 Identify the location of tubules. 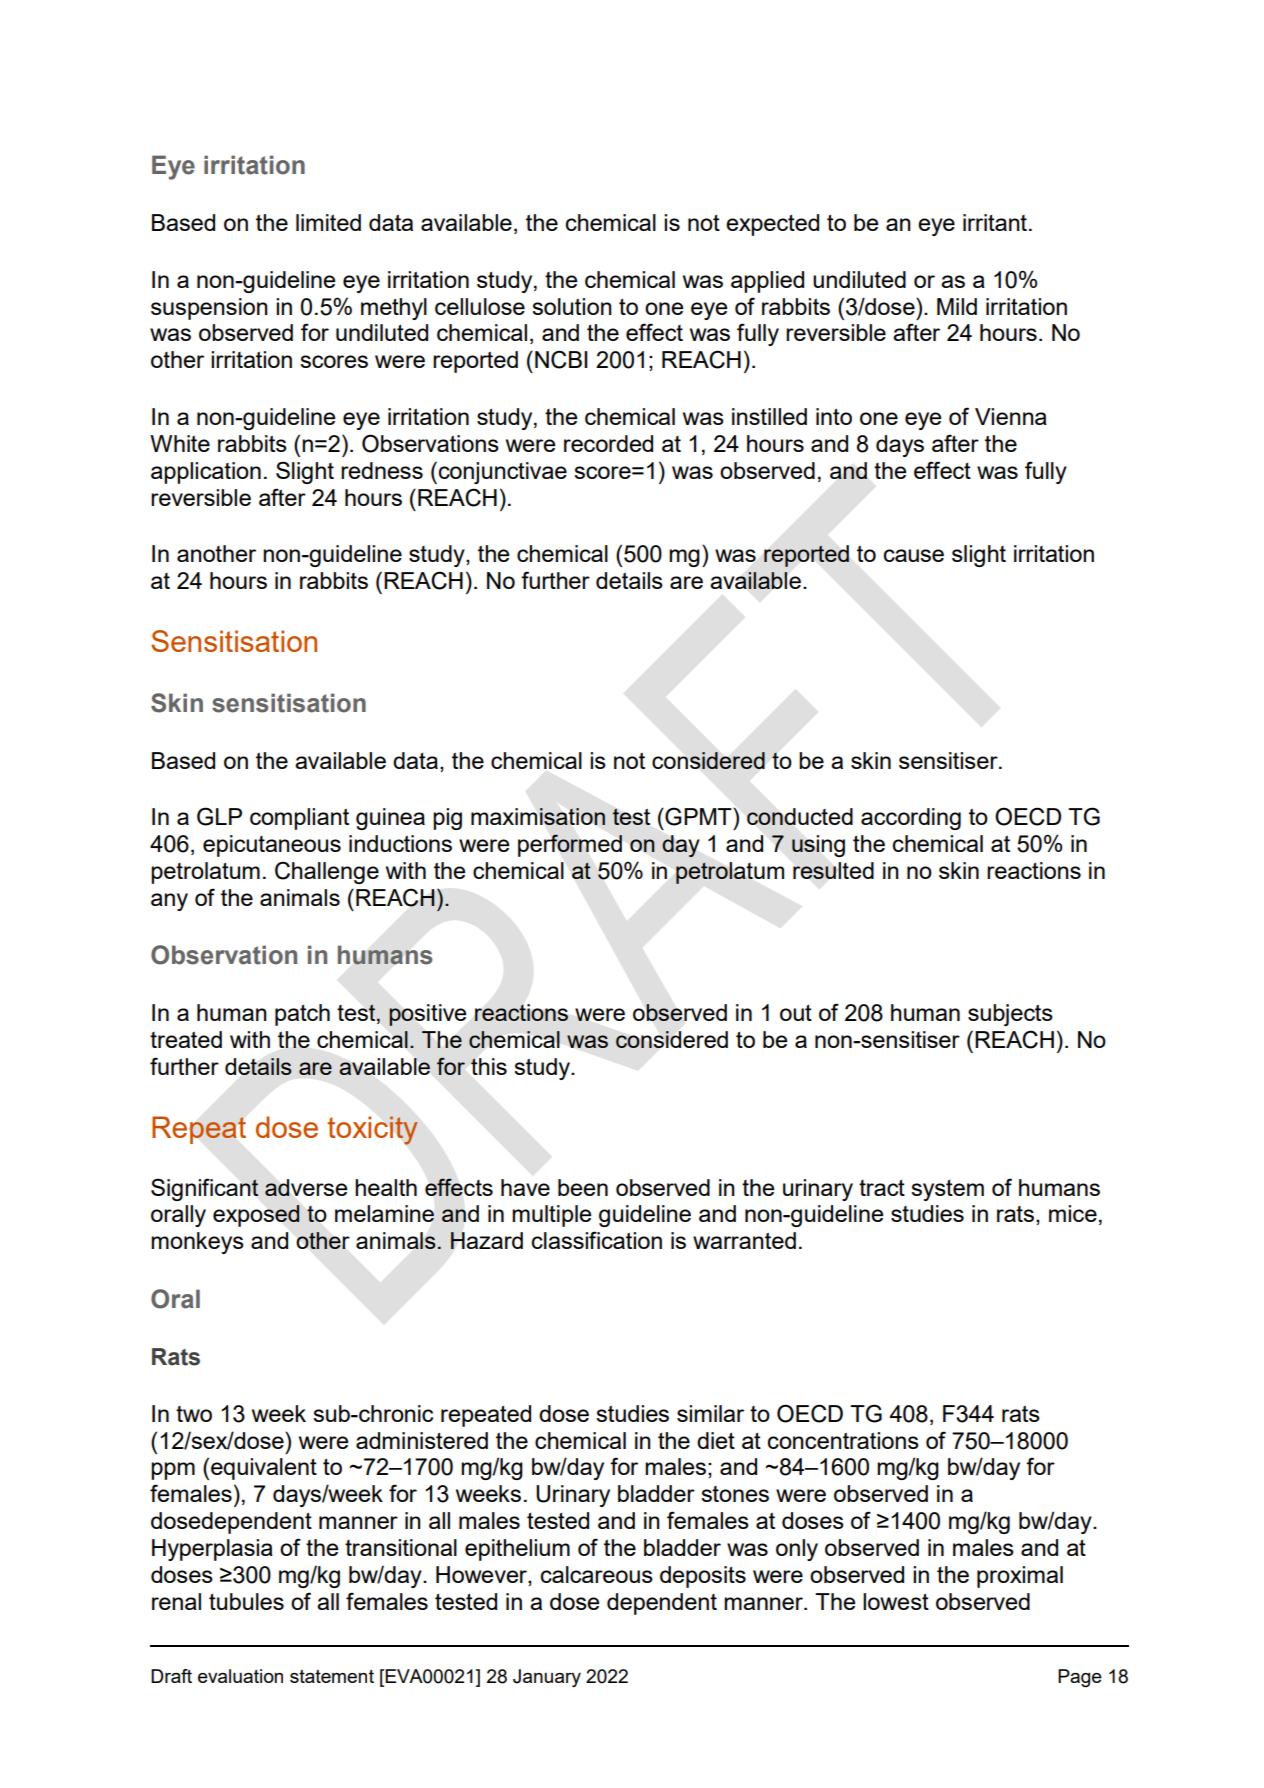
(246, 1601).
